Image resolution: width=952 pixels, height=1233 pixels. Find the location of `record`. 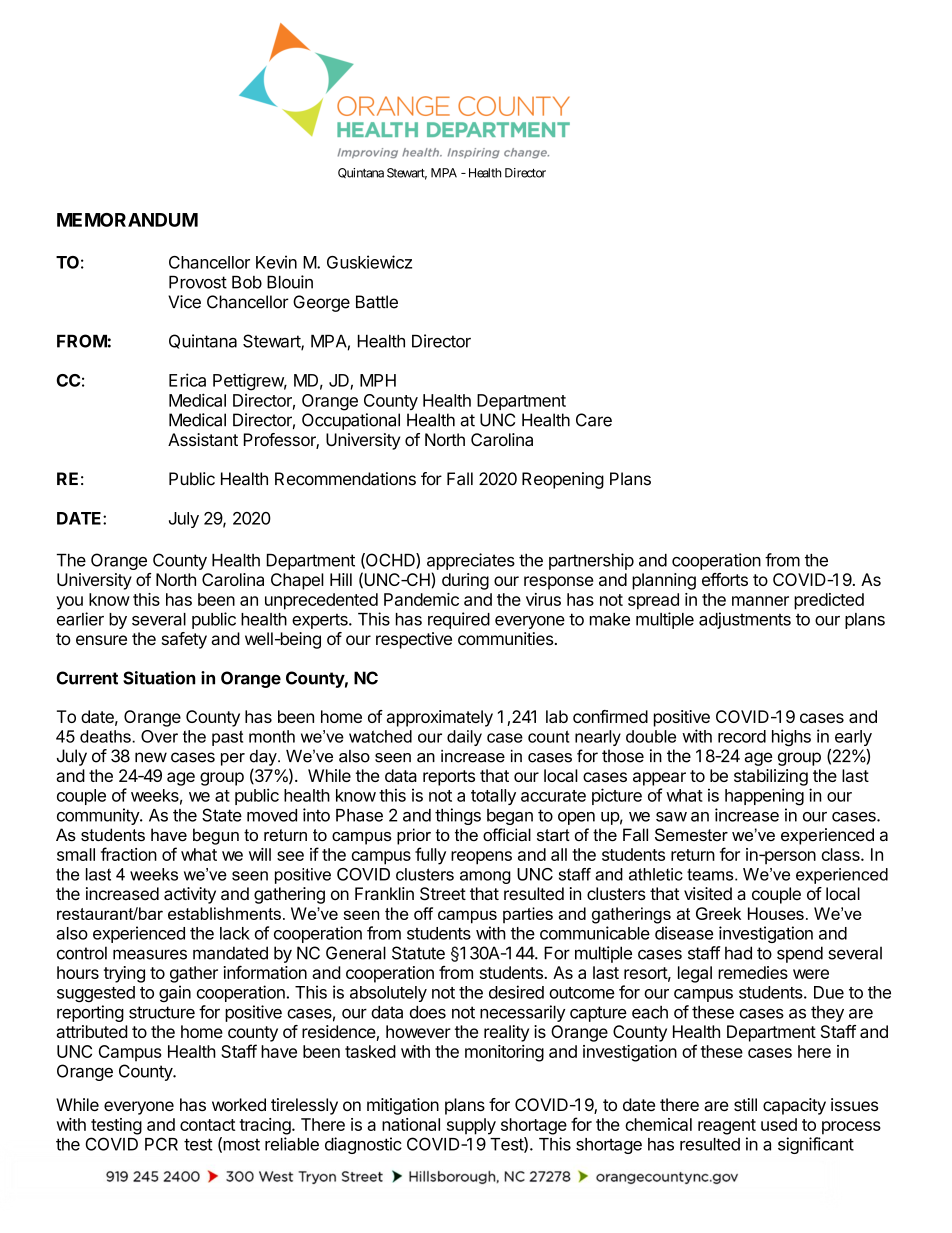

record is located at coordinates (742, 736).
